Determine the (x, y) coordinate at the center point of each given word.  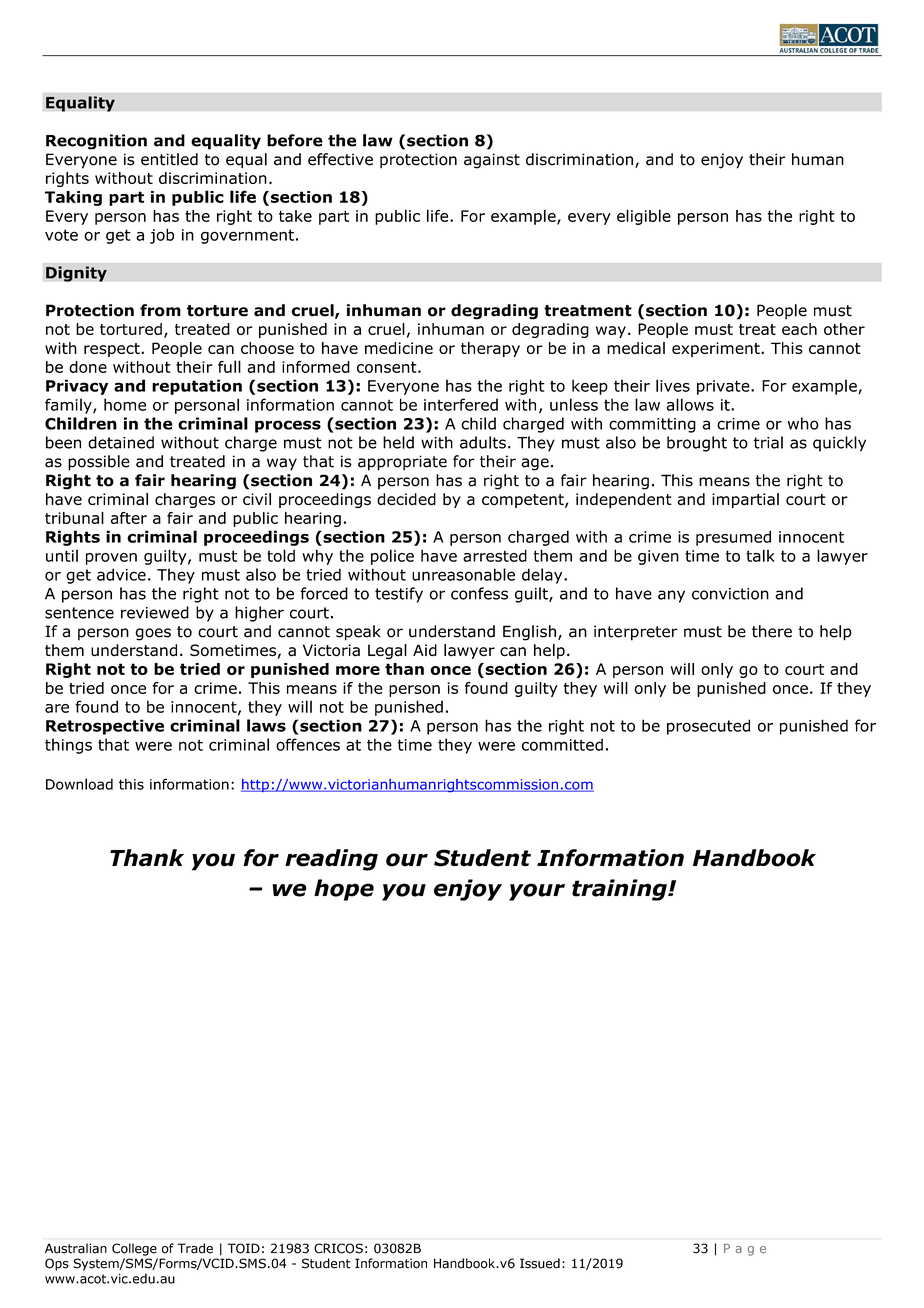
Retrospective (105, 727)
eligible (644, 217)
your (537, 892)
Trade (195, 1248)
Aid (425, 650)
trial (768, 442)
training (620, 890)
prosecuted (708, 727)
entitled (169, 159)
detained (121, 442)
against (492, 161)
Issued (540, 1263)
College (134, 1249)
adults (483, 442)
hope (344, 890)
